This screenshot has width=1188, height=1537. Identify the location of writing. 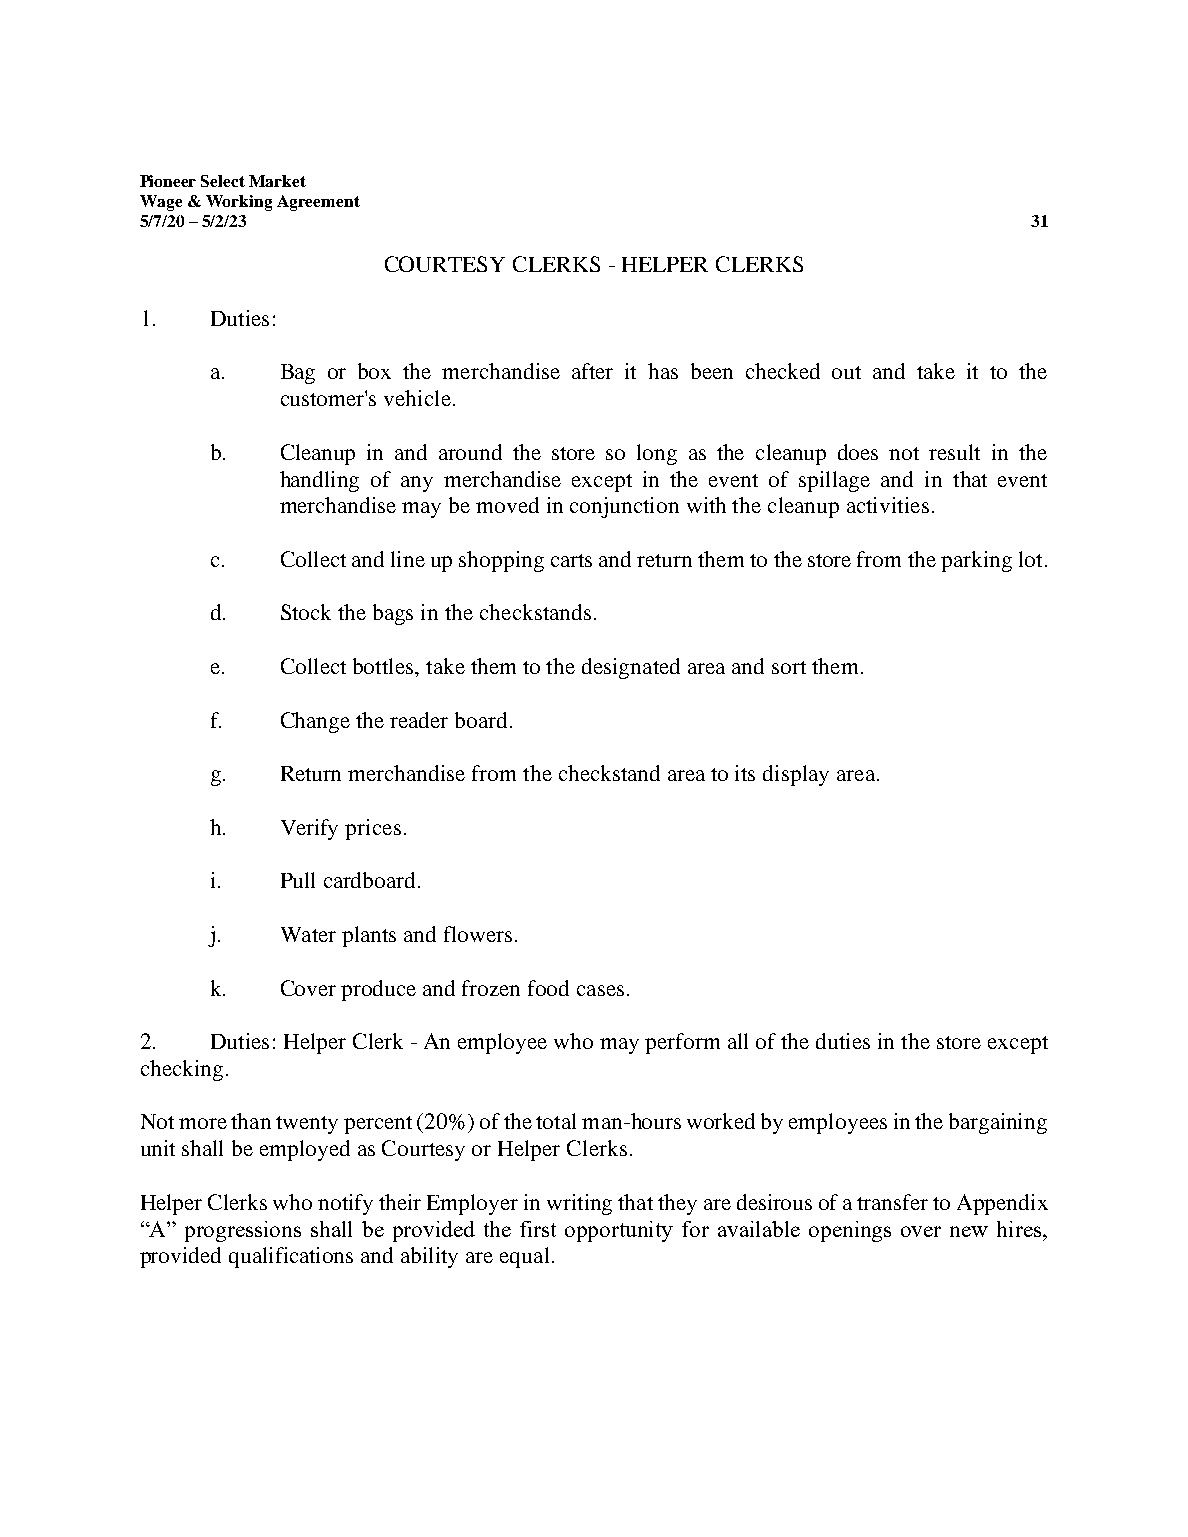
(579, 1204).
